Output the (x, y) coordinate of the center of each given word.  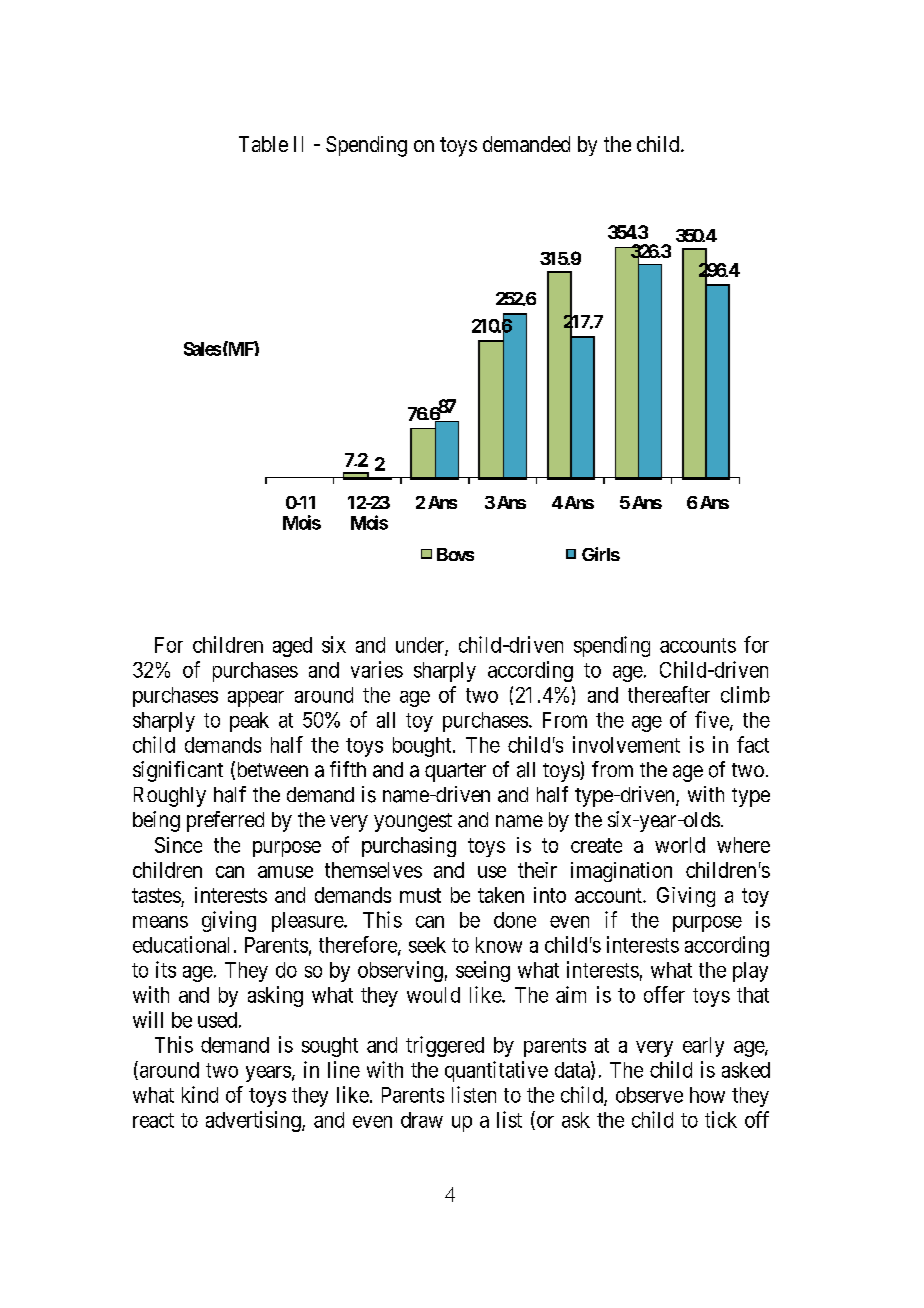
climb (745, 694)
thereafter (669, 694)
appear (256, 699)
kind (200, 1094)
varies (377, 669)
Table (263, 144)
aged (292, 647)
